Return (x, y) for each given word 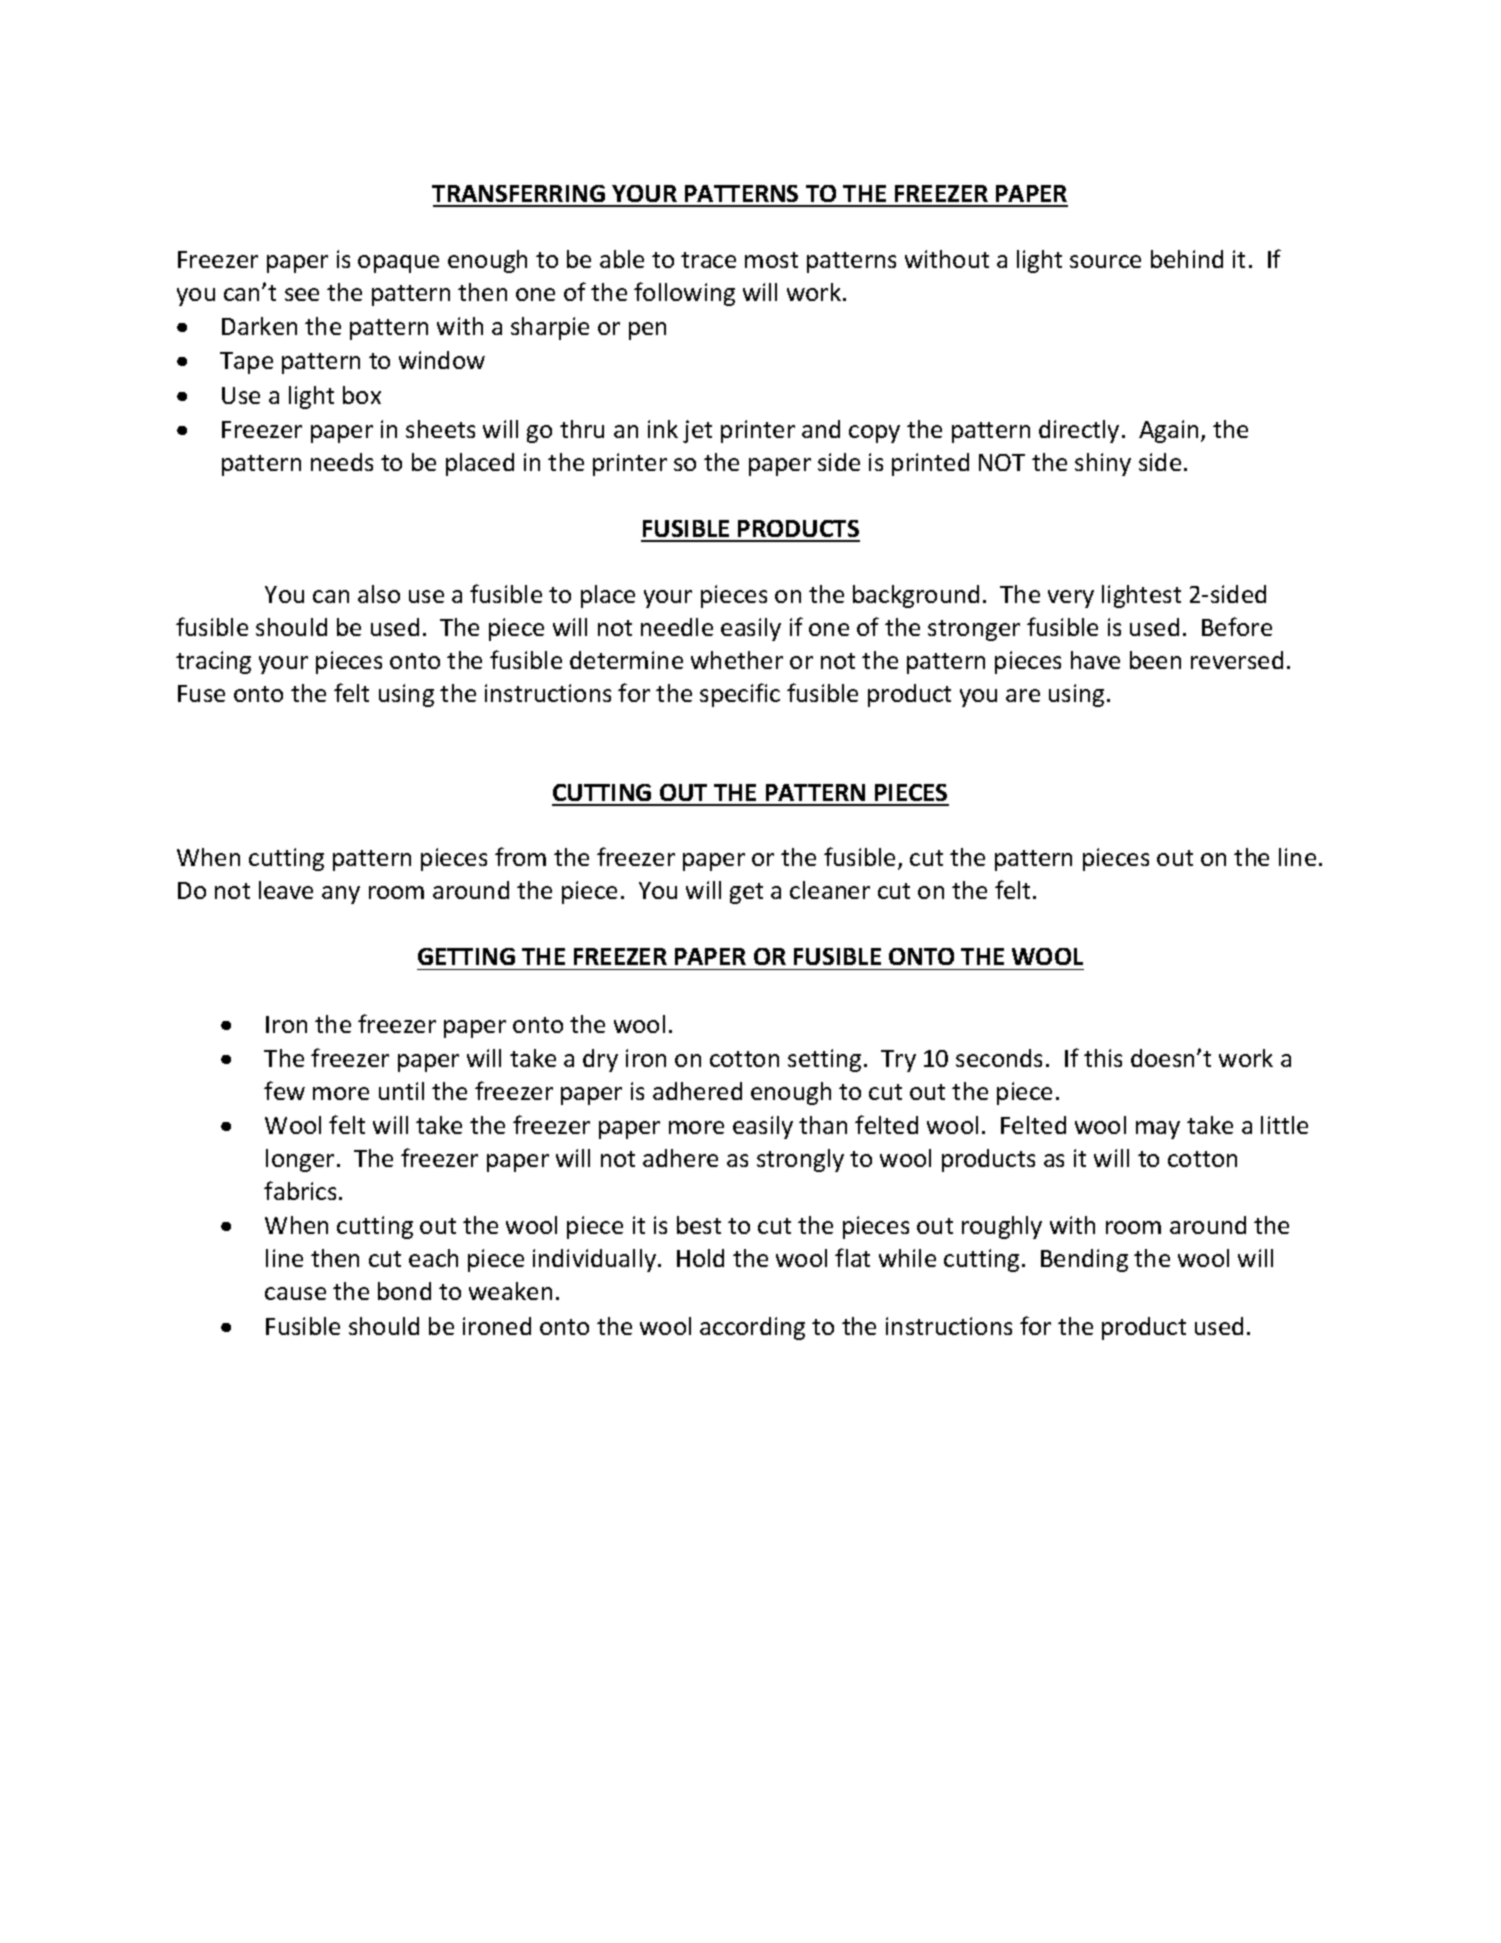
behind (1187, 259)
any (341, 895)
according (752, 1328)
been (1155, 660)
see (302, 294)
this (1103, 1058)
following (684, 294)
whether (737, 660)
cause (295, 1293)
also (379, 594)
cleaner (830, 890)
